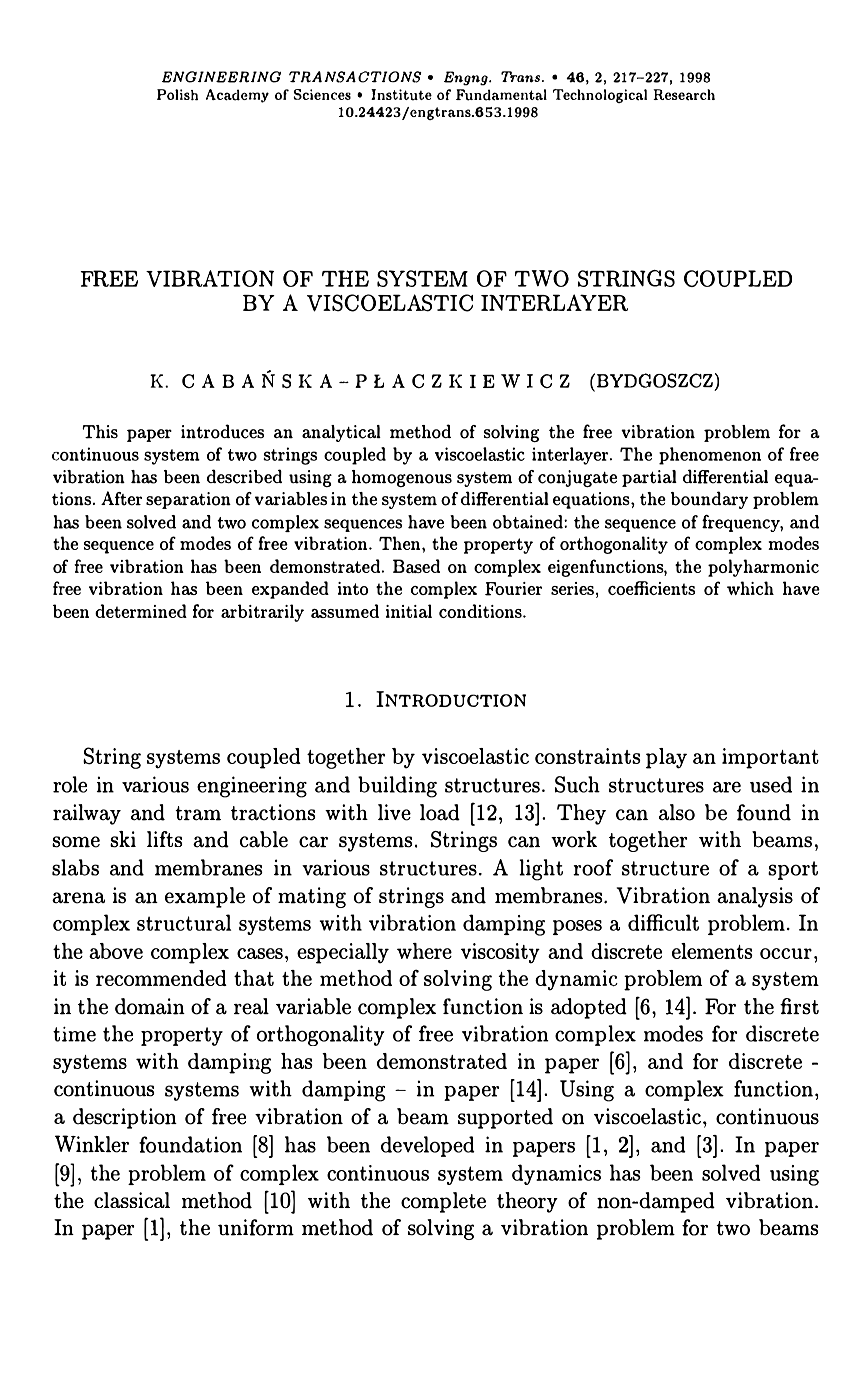 The width and height of the document is (868, 1374). Describe the element at coordinates (132, 1200) in the document. I see `classical` at that location.
